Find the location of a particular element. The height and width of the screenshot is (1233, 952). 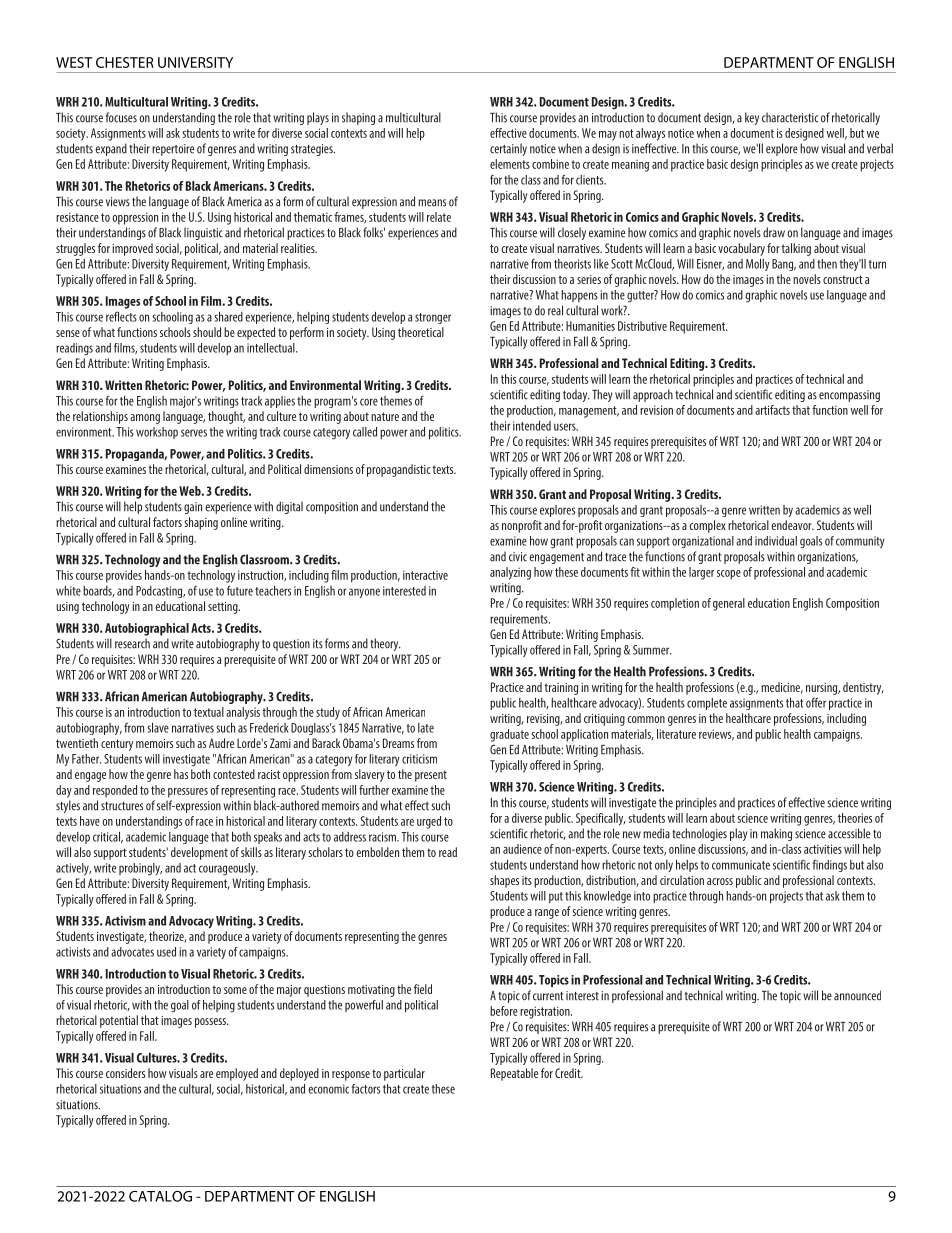

characteristic is located at coordinates (790, 117).
